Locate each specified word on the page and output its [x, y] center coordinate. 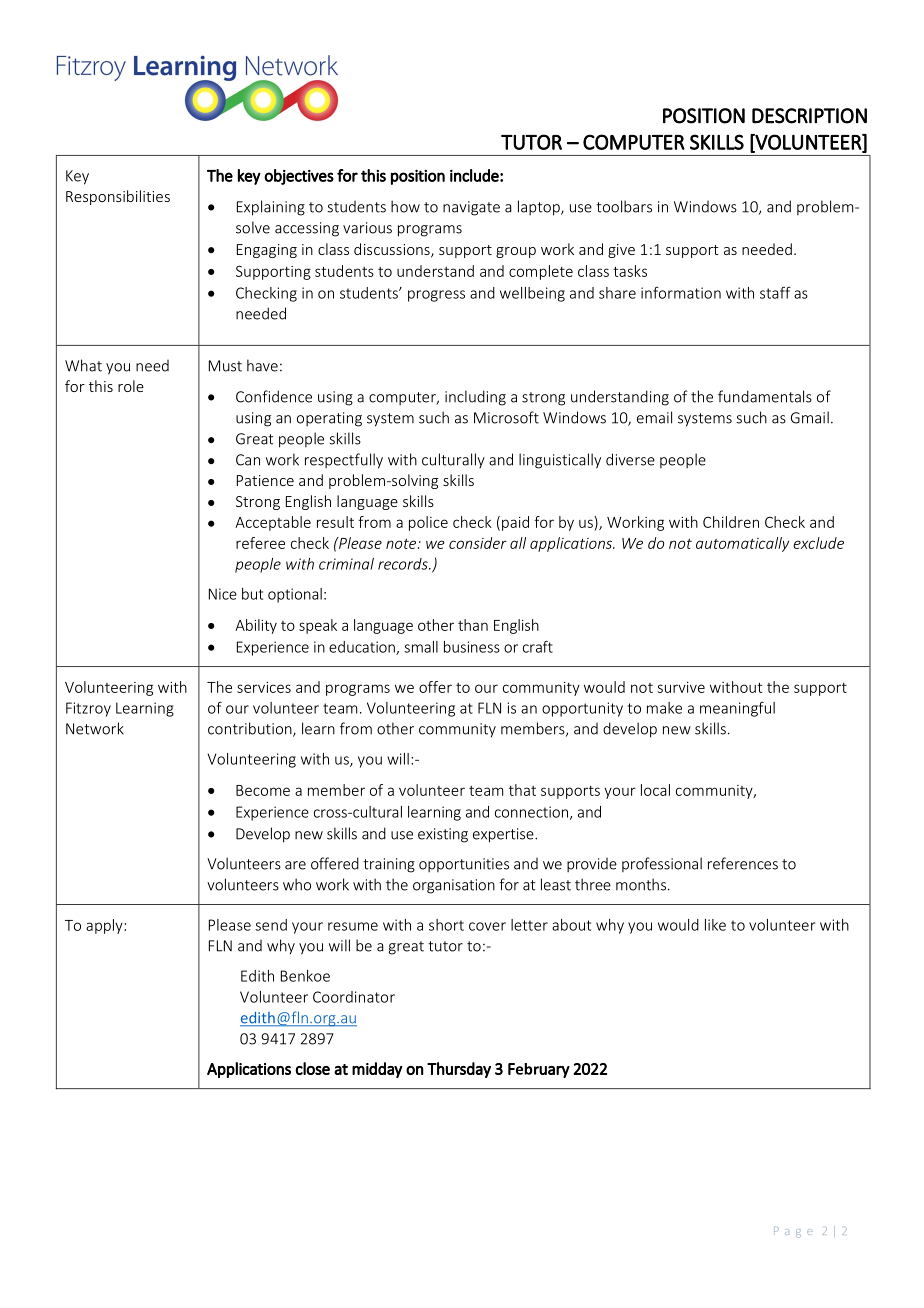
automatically [742, 544]
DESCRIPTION [809, 116]
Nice [223, 594]
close [312, 1068]
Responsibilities [118, 197]
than [473, 625]
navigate [471, 208]
